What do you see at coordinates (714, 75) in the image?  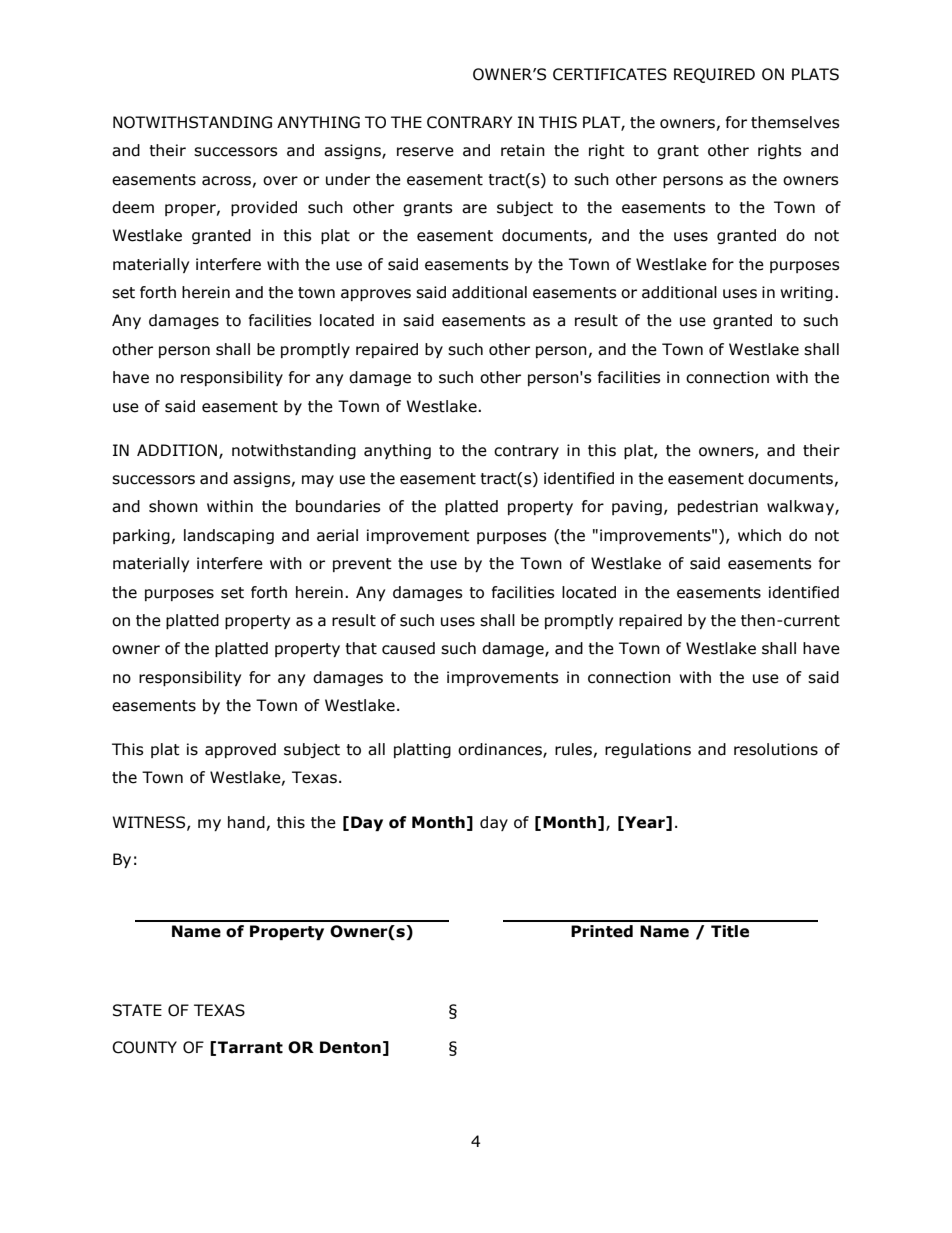 I see `REQUIRED` at bounding box center [714, 75].
